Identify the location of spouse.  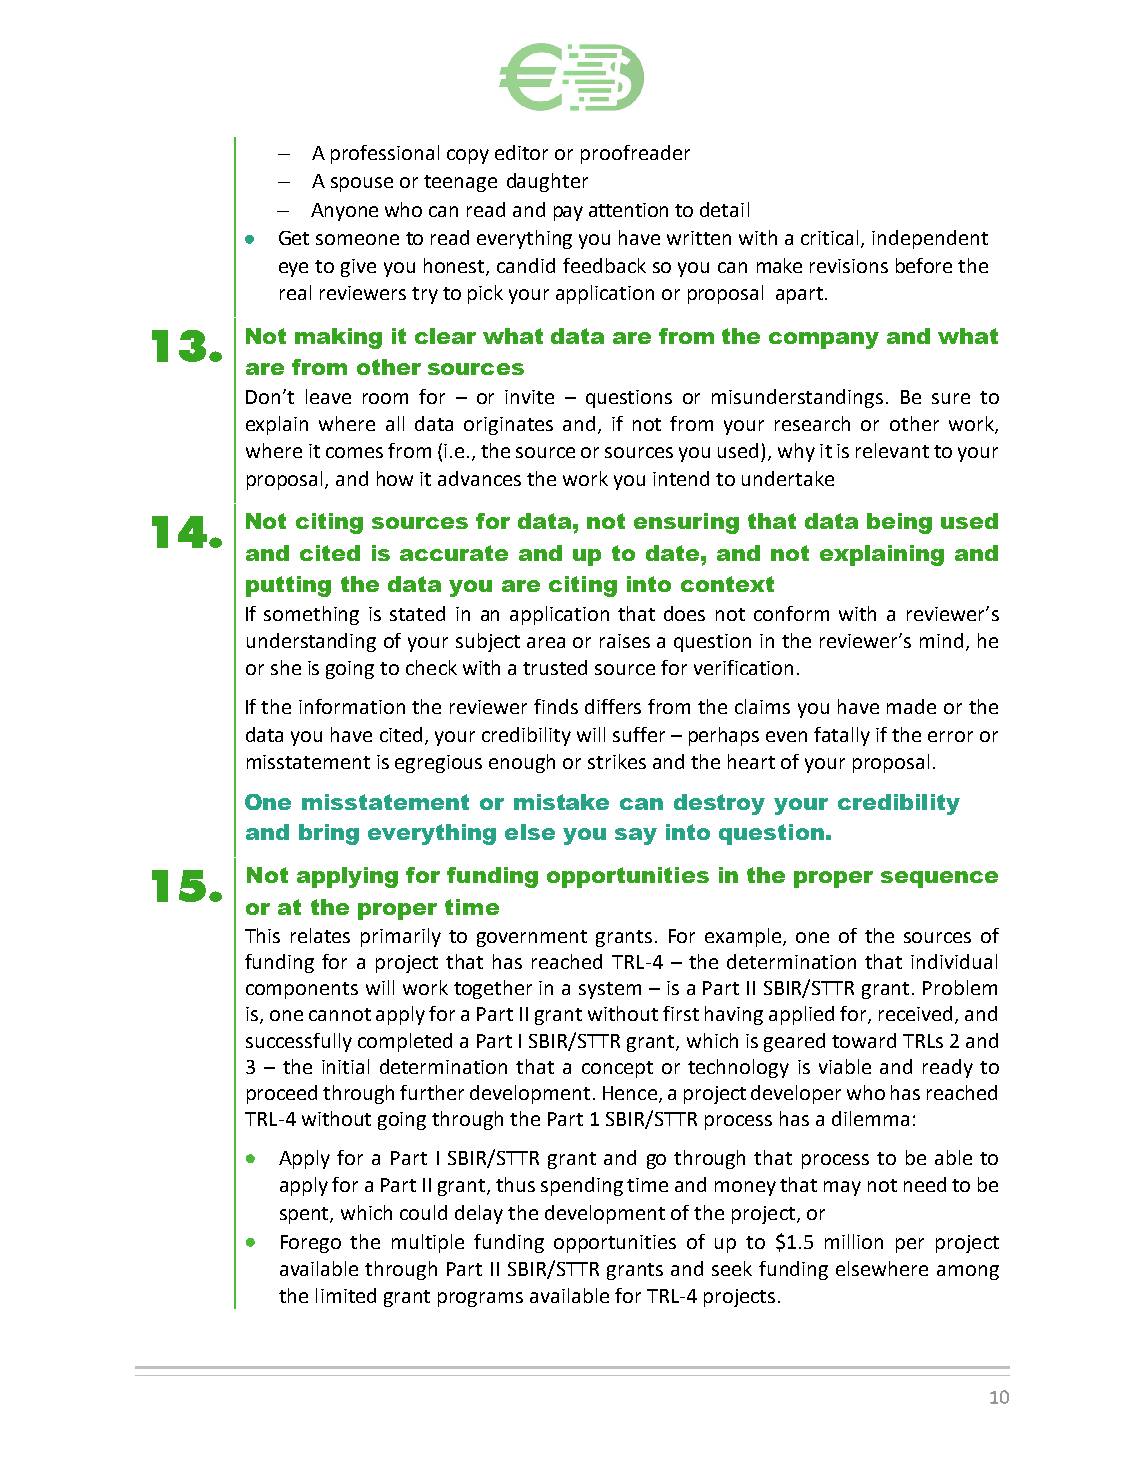
(362, 184).
